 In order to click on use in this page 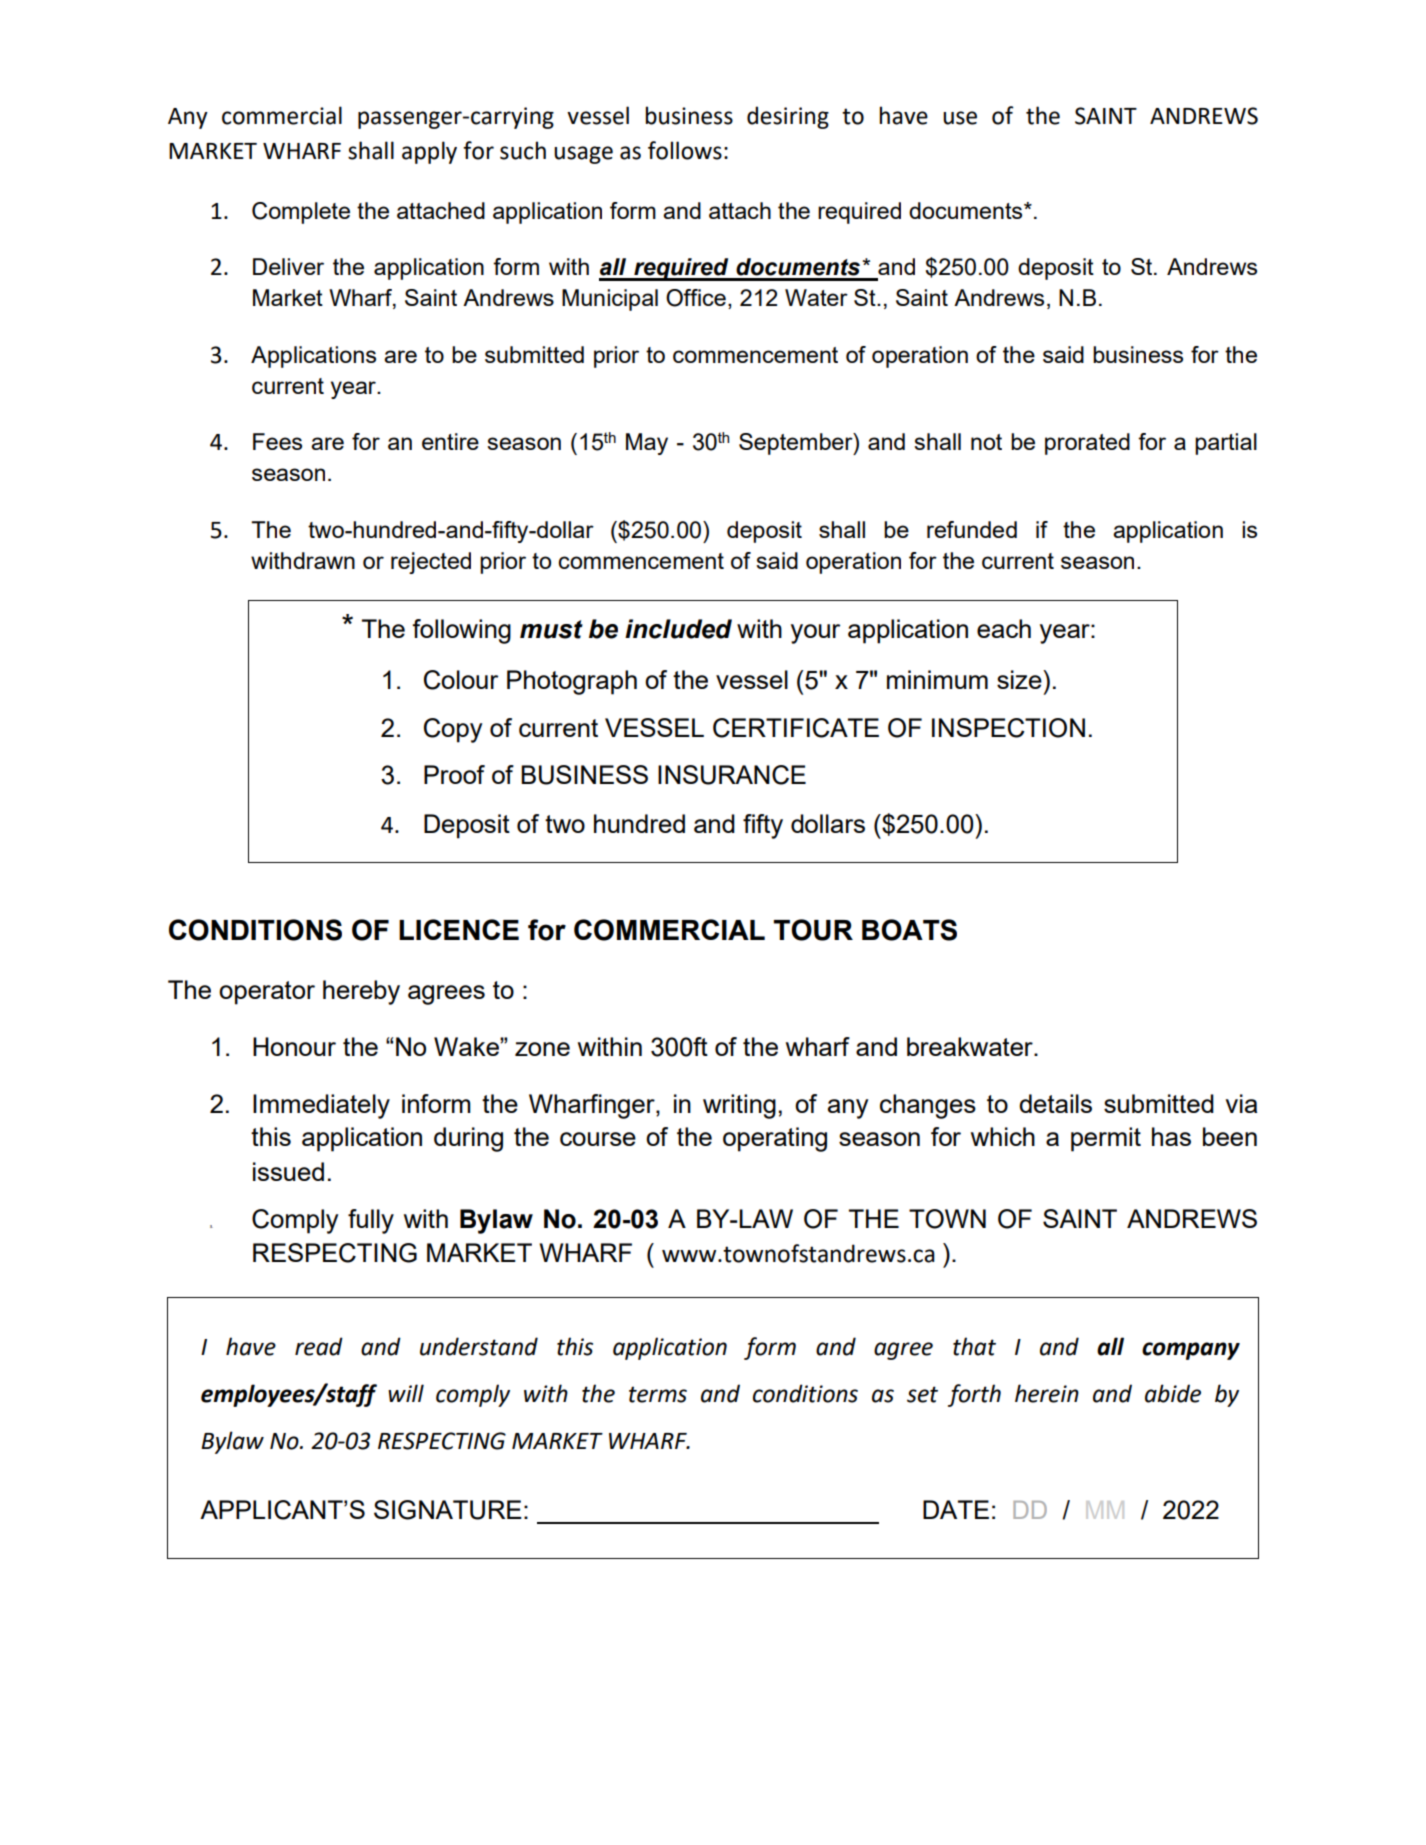, I will do `click(960, 118)`.
